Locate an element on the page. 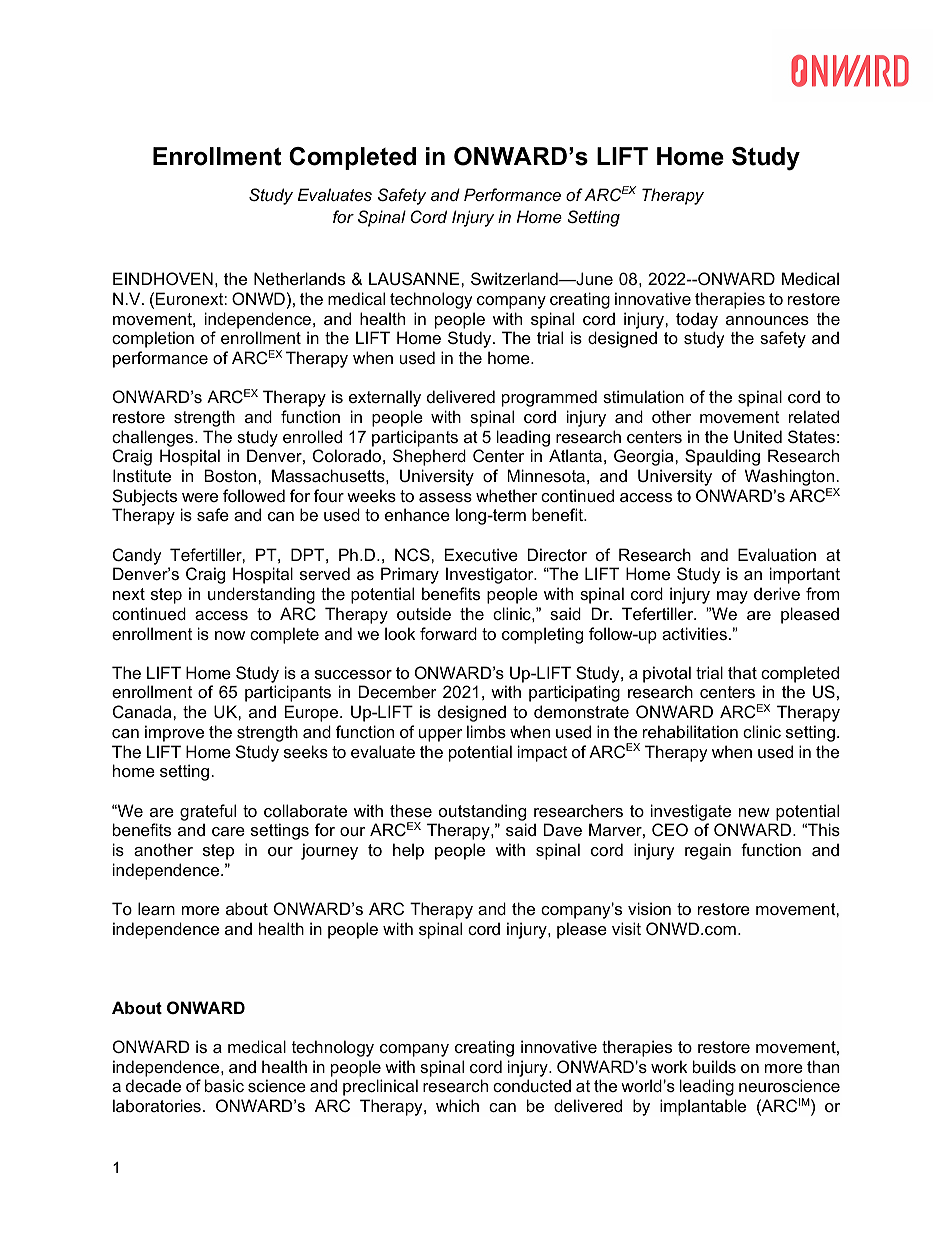  basic is located at coordinates (224, 1085).
